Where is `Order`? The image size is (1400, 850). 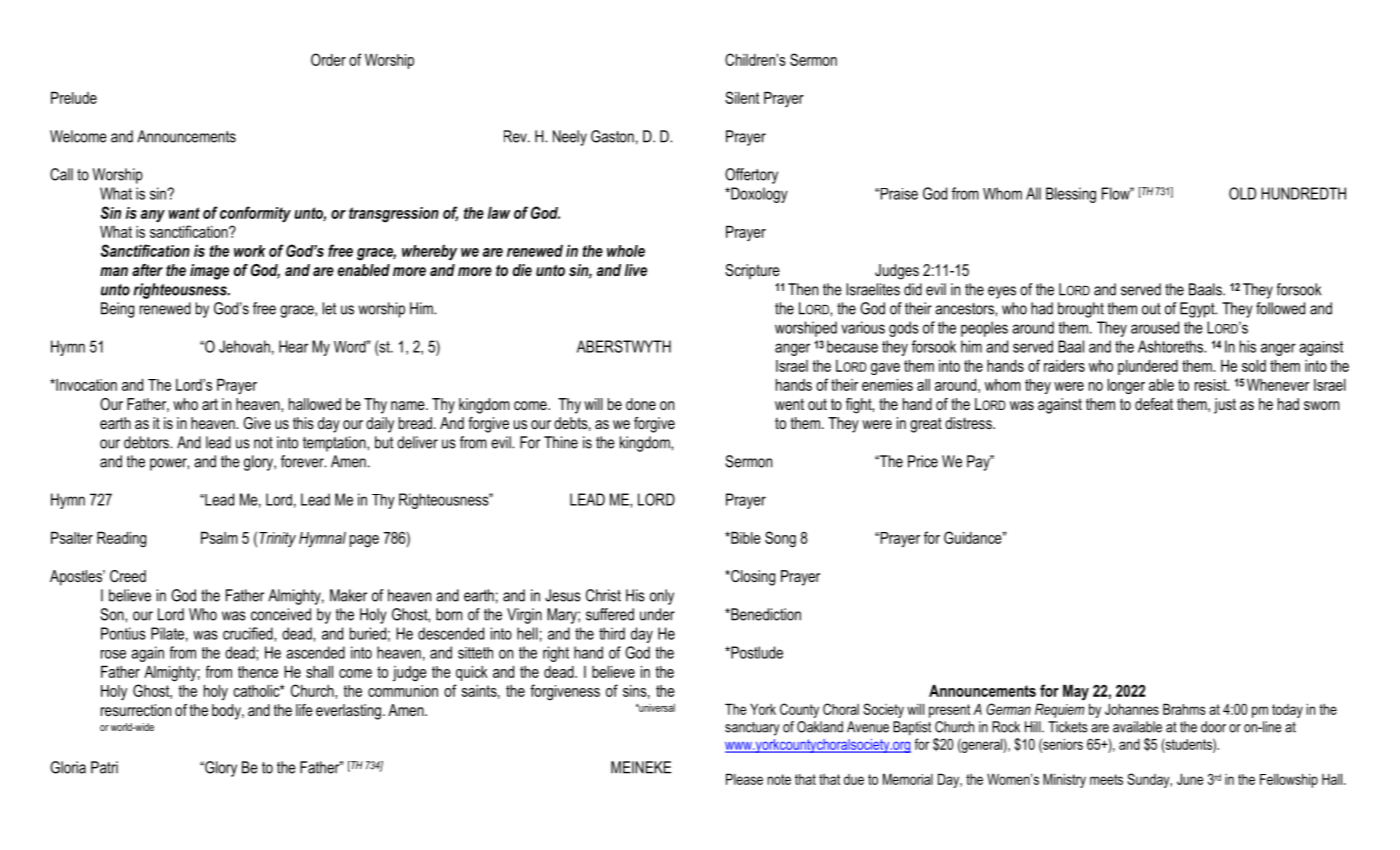
Order is located at coordinates (328, 59).
